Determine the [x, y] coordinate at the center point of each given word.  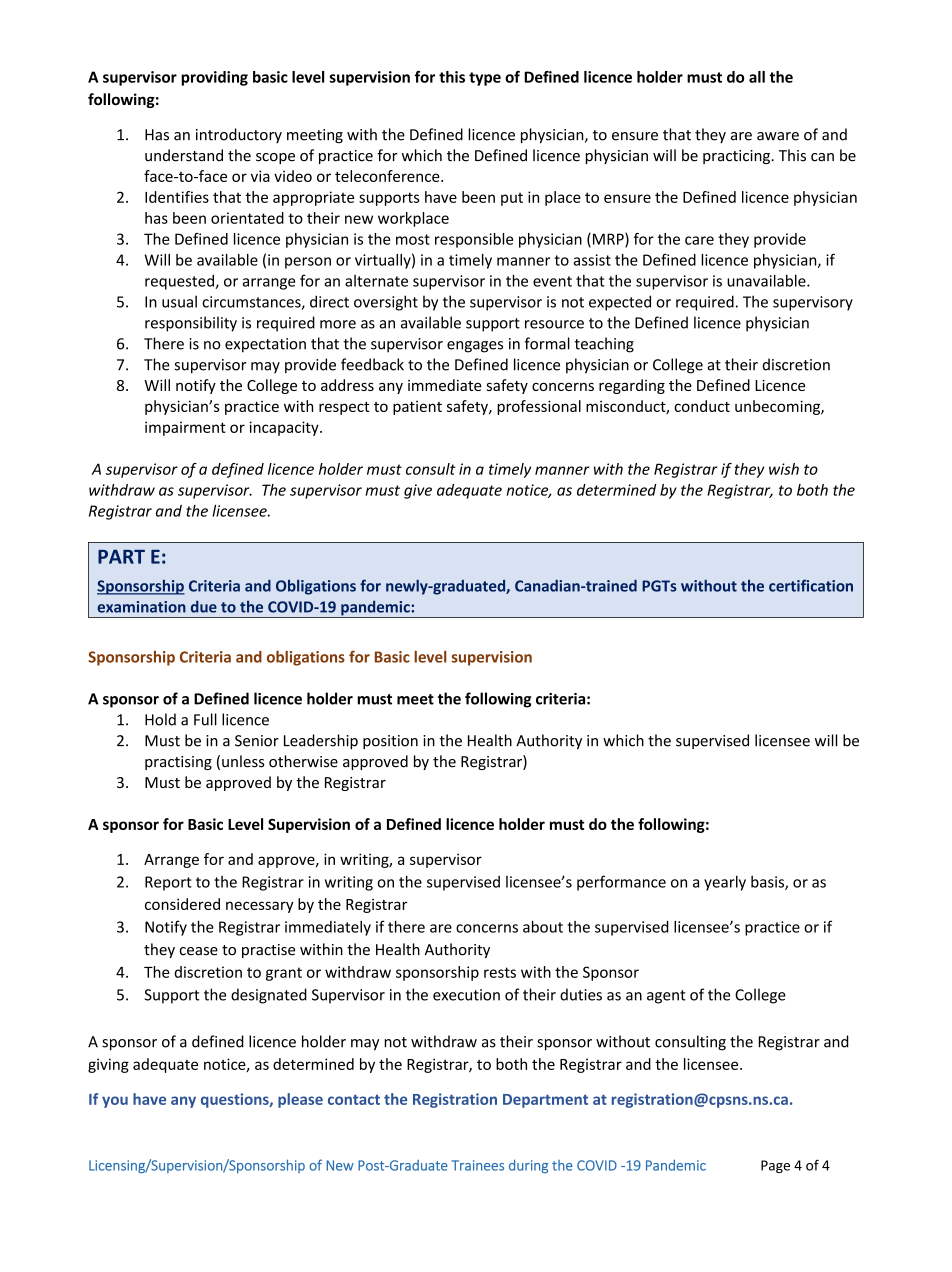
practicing [737, 157]
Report [168, 883]
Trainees [478, 1165]
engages [475, 347]
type [485, 79]
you [115, 1102]
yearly [725, 883]
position [390, 742]
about [543, 926]
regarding [632, 386]
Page [775, 1166]
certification [811, 585]
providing [214, 78]
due [204, 606]
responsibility [191, 324]
